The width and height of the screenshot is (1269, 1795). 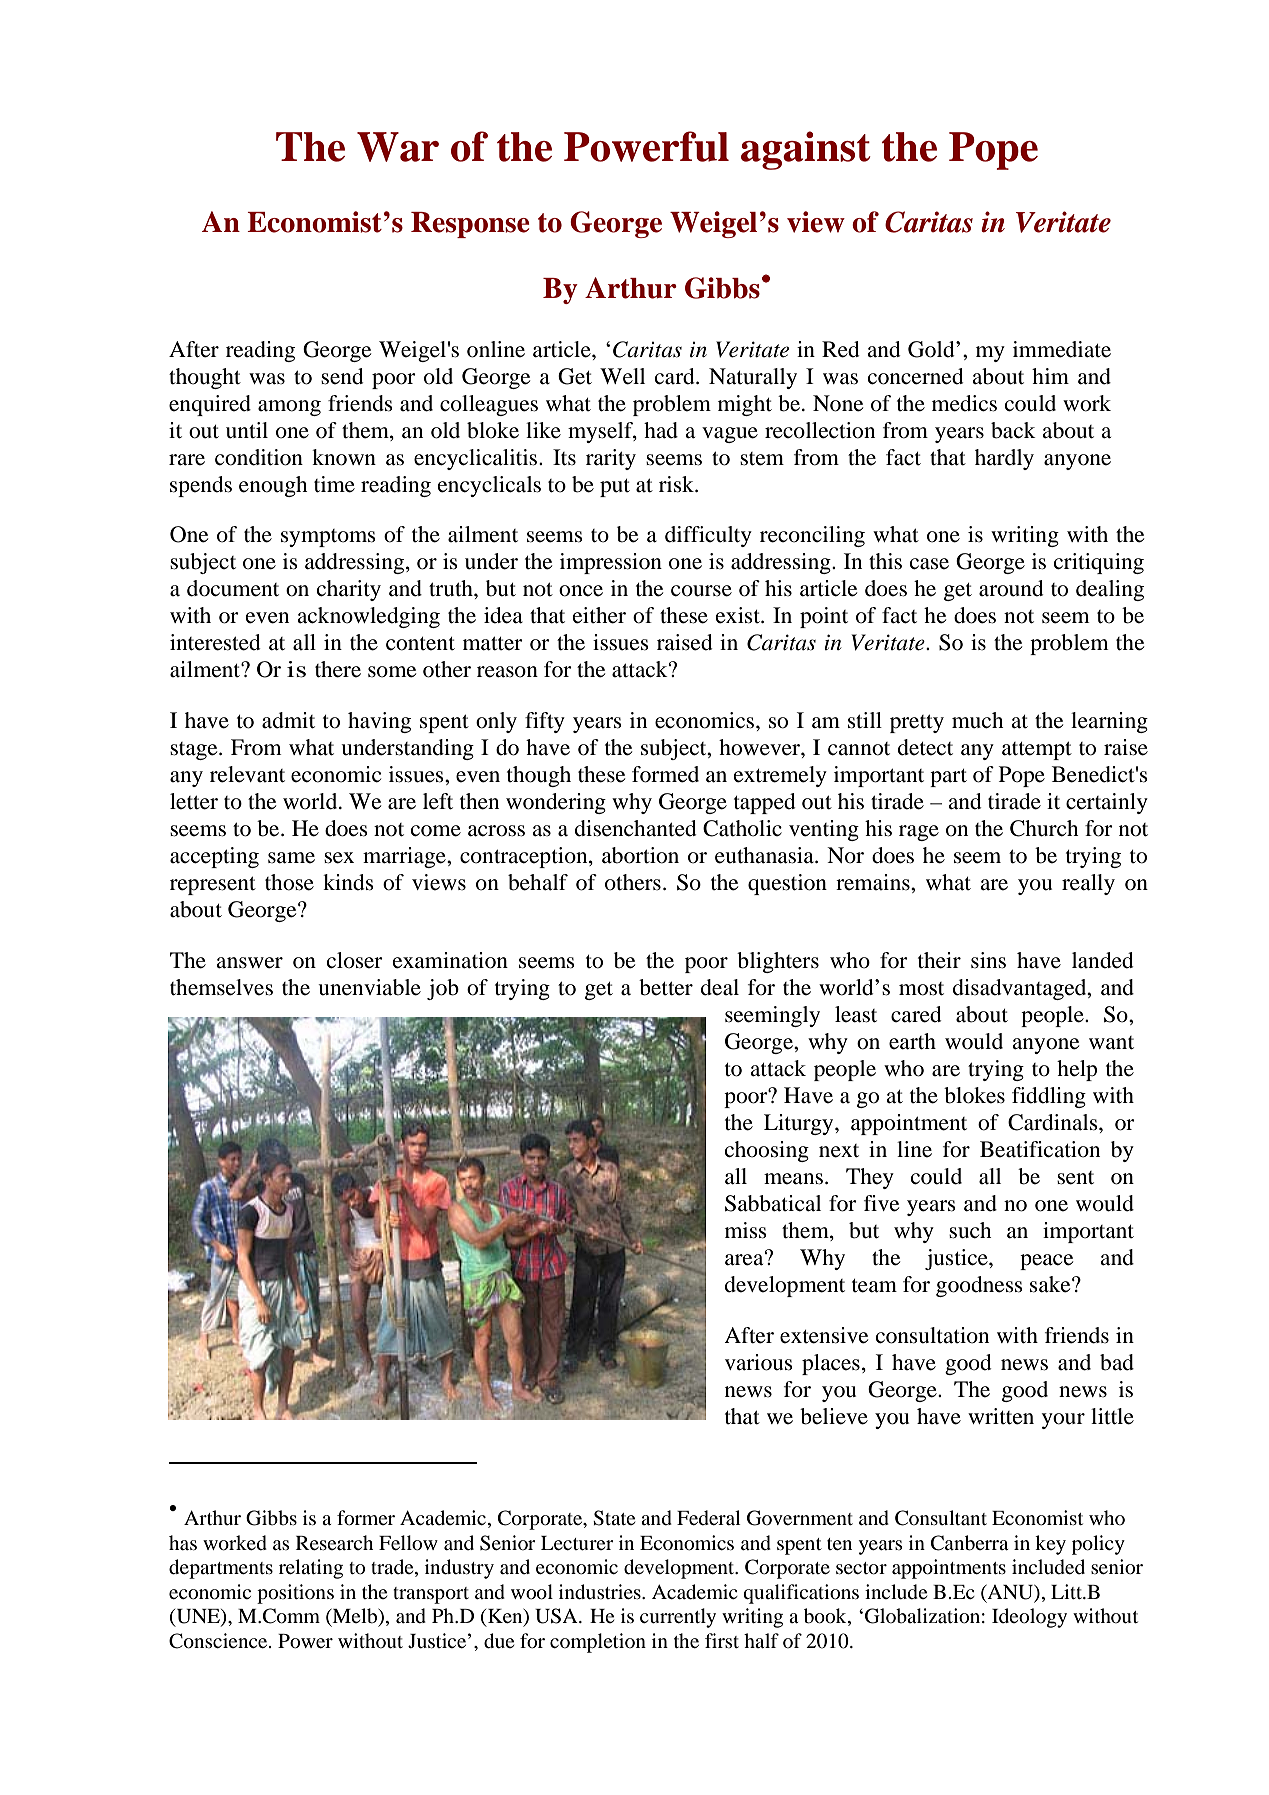 I want to click on unenviable, so click(x=369, y=987).
